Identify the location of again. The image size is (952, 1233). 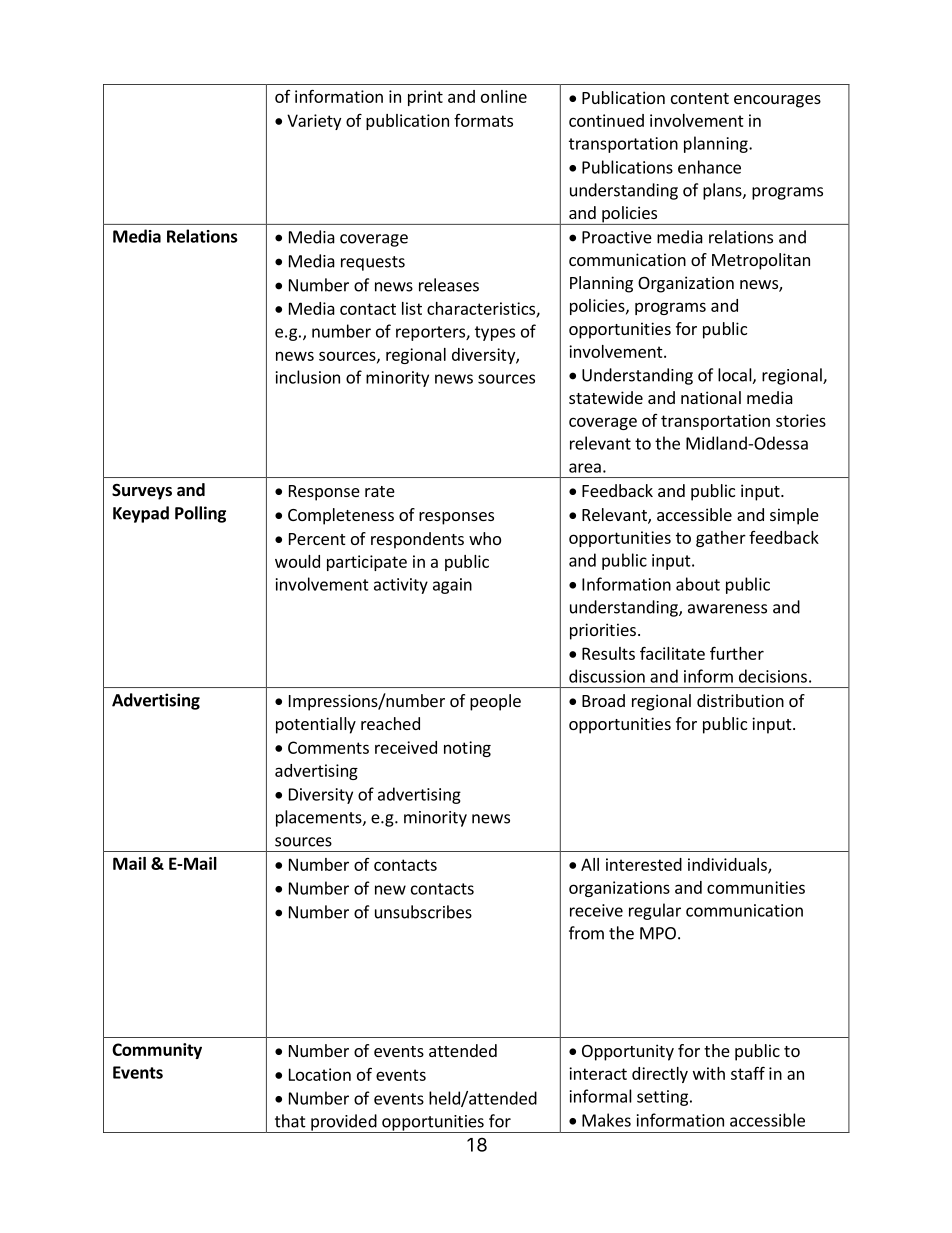
(452, 586).
